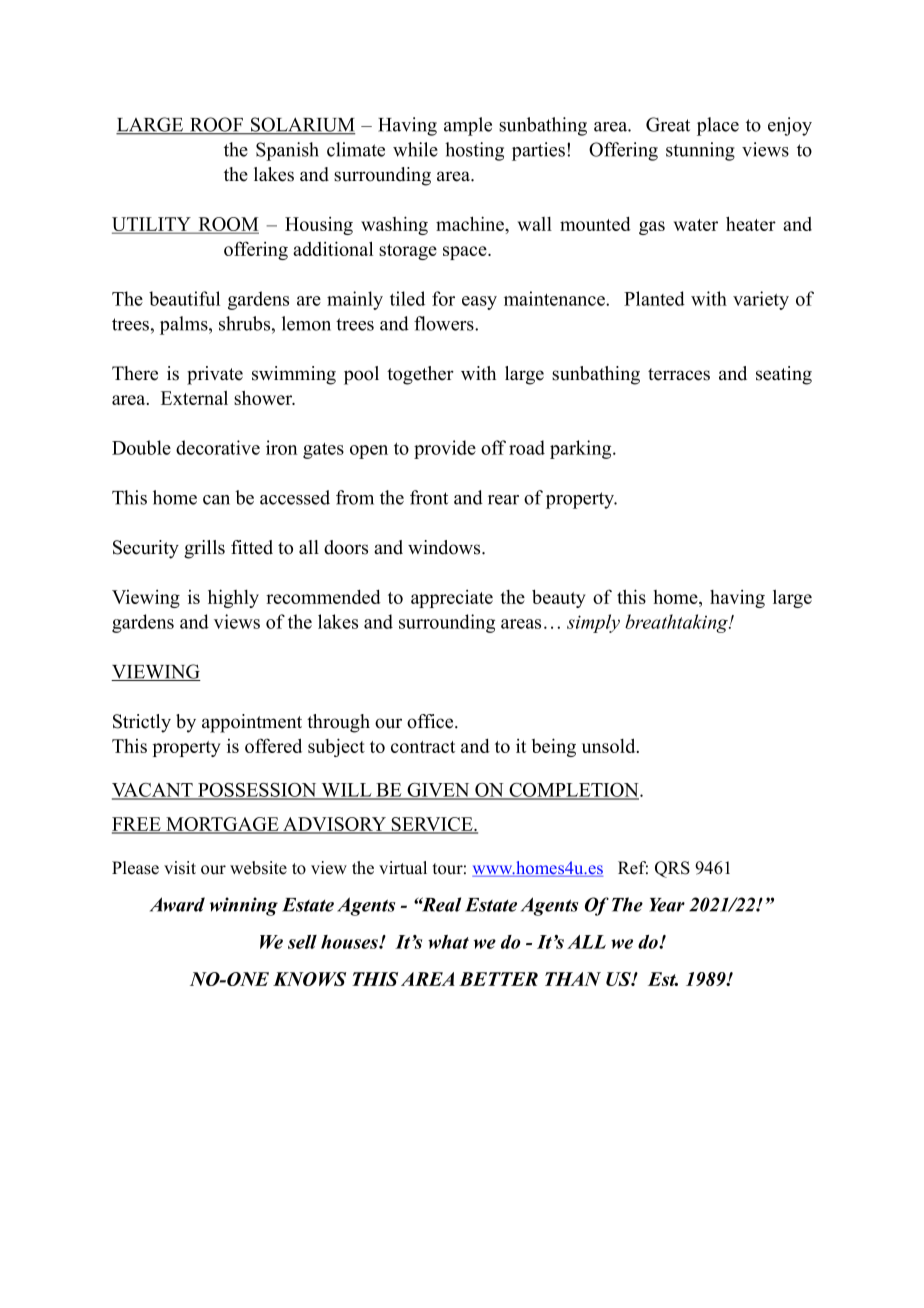 Image resolution: width=924 pixels, height=1308 pixels. I want to click on what, so click(448, 942).
